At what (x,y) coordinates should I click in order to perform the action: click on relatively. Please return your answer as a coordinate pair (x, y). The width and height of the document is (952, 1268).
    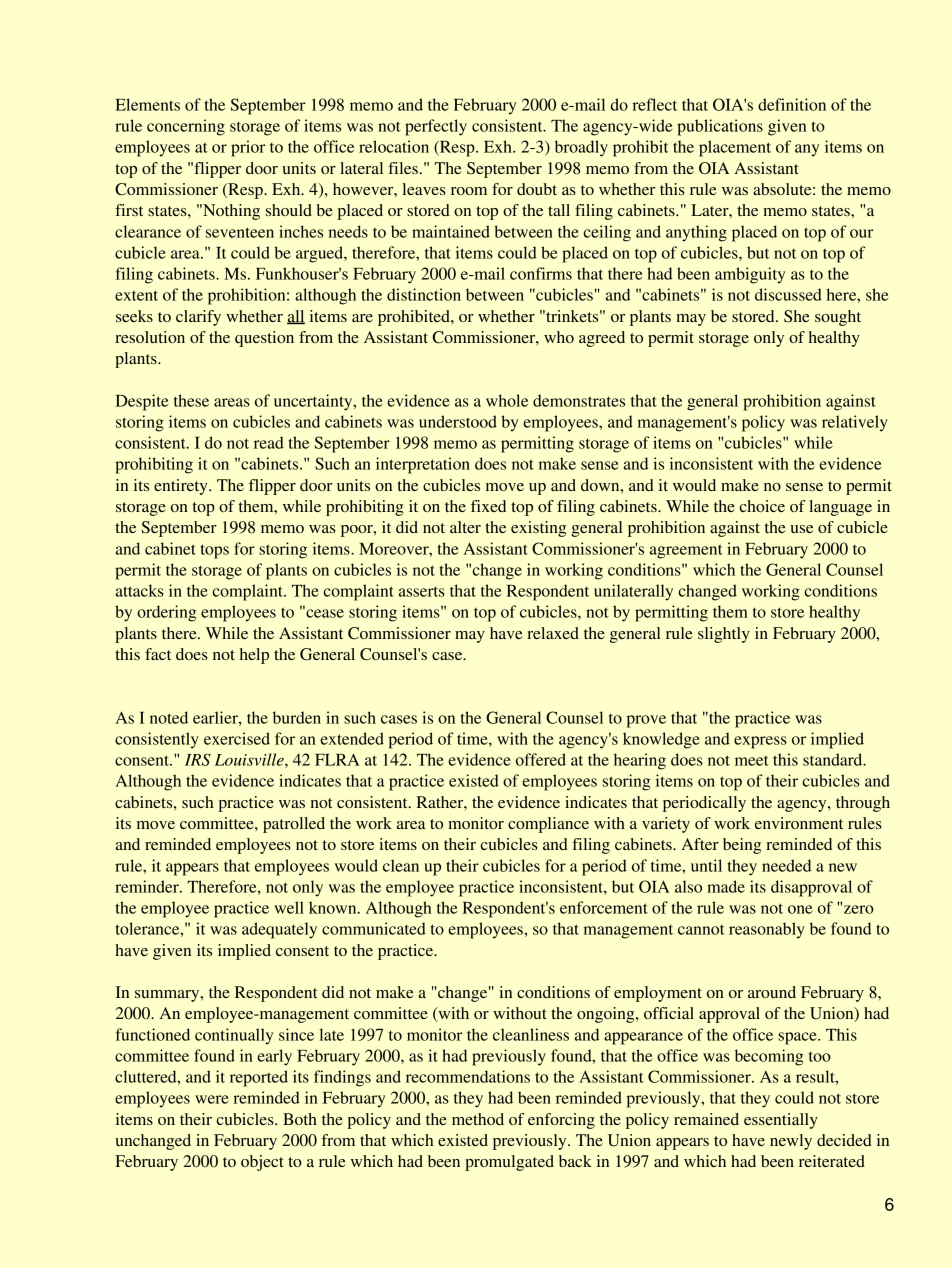
    Looking at the image, I should click on (855, 423).
